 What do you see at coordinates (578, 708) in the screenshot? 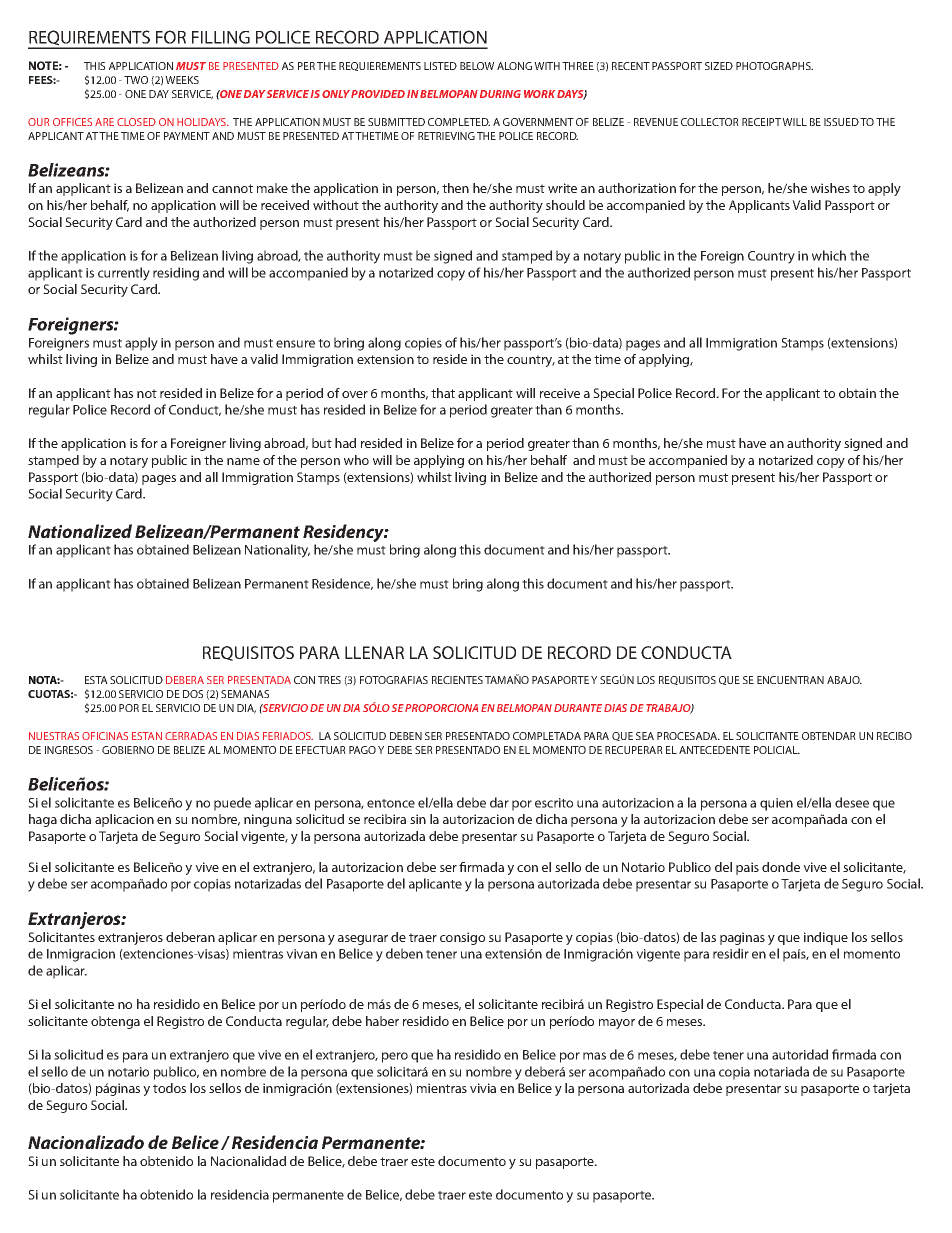
I see `DURANTE` at bounding box center [578, 708].
